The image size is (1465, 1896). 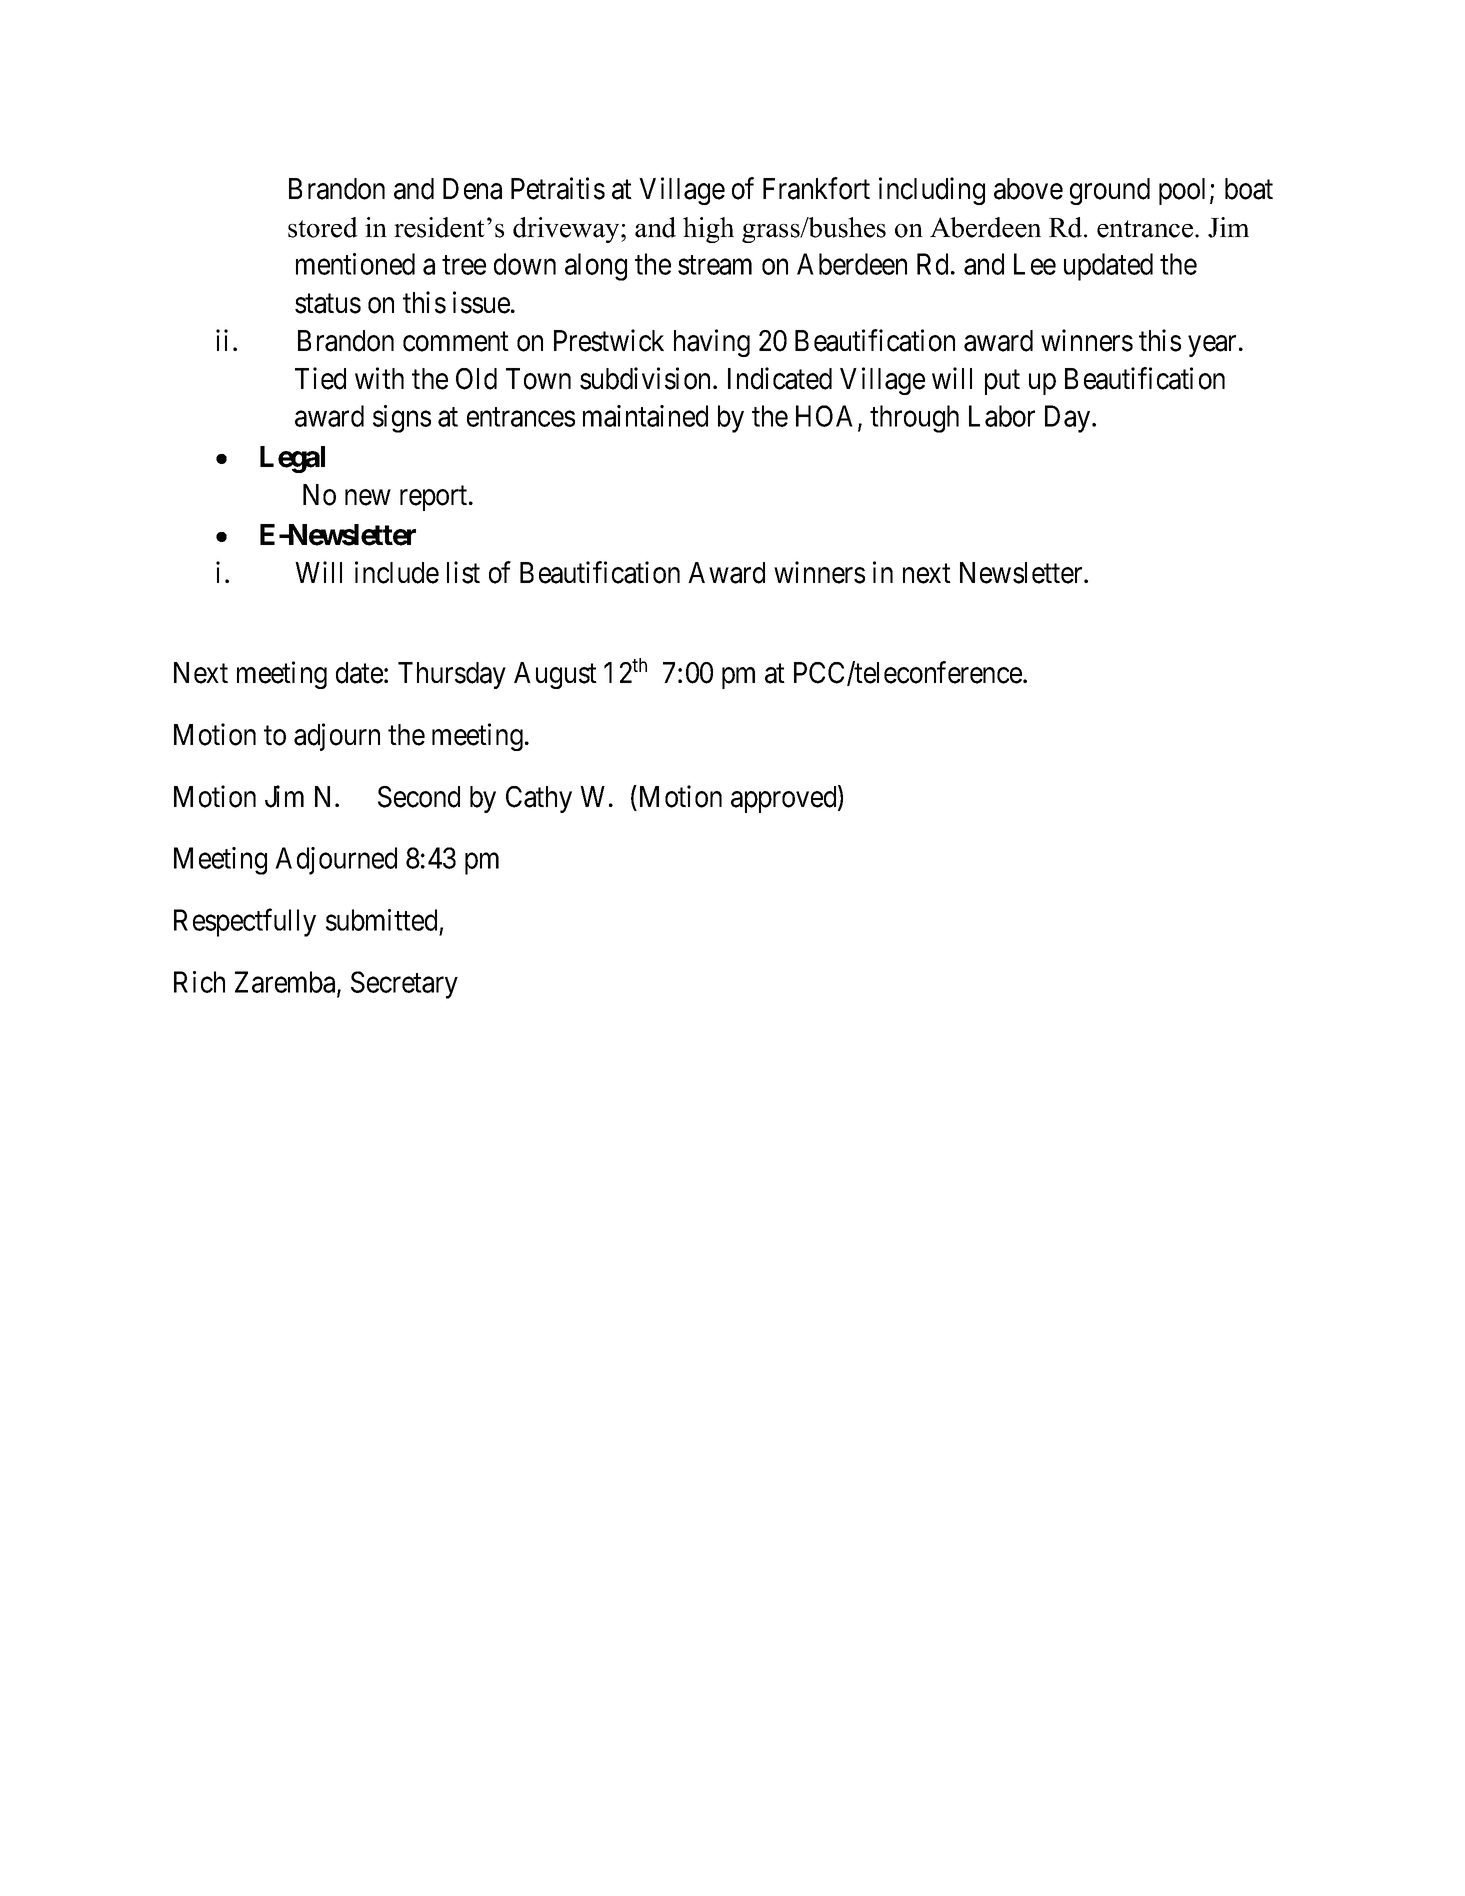 What do you see at coordinates (708, 230) in the document?
I see `high` at bounding box center [708, 230].
